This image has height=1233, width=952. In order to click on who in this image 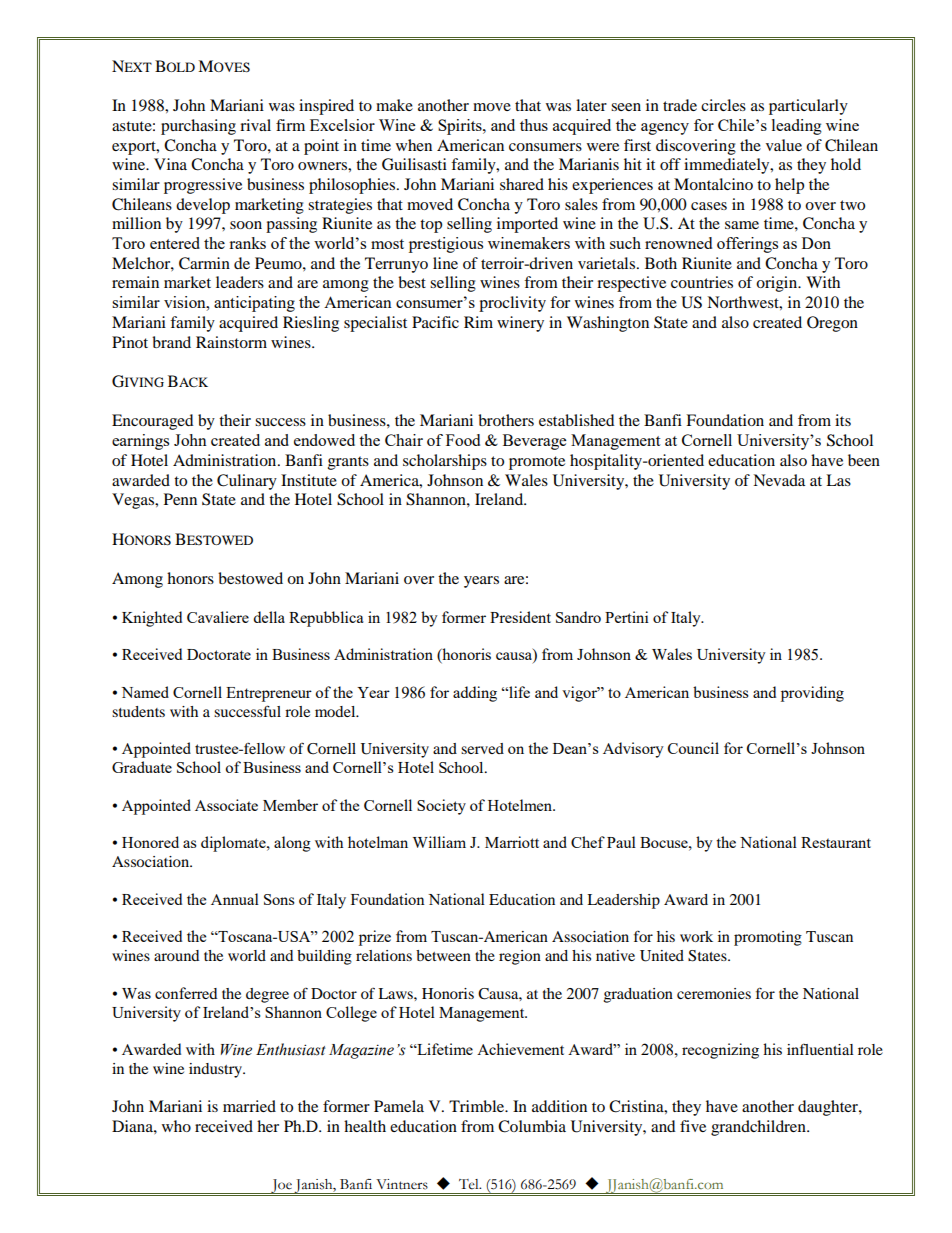, I will do `click(176, 1126)`.
